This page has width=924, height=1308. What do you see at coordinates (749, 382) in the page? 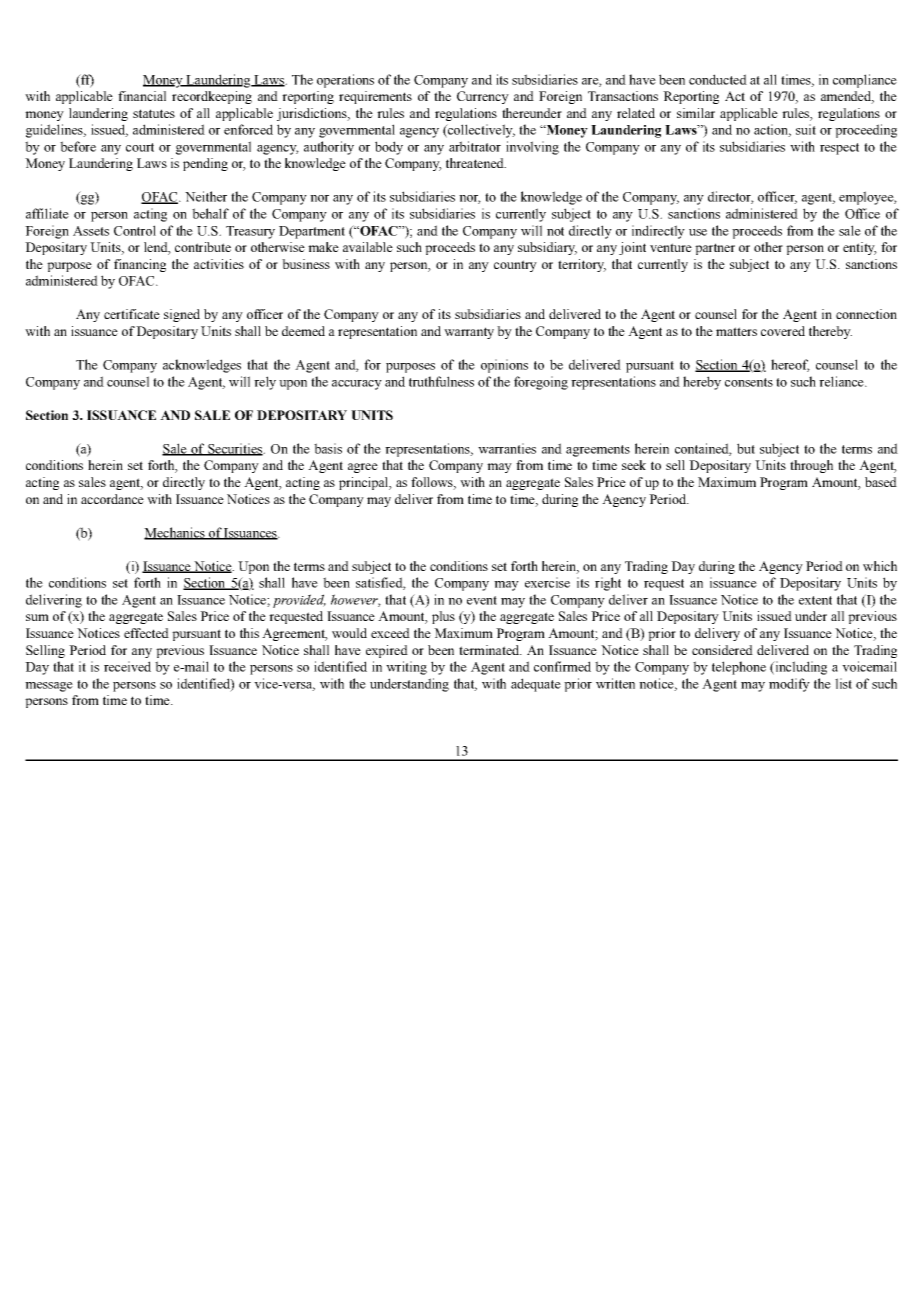
I see `consents` at bounding box center [749, 382].
